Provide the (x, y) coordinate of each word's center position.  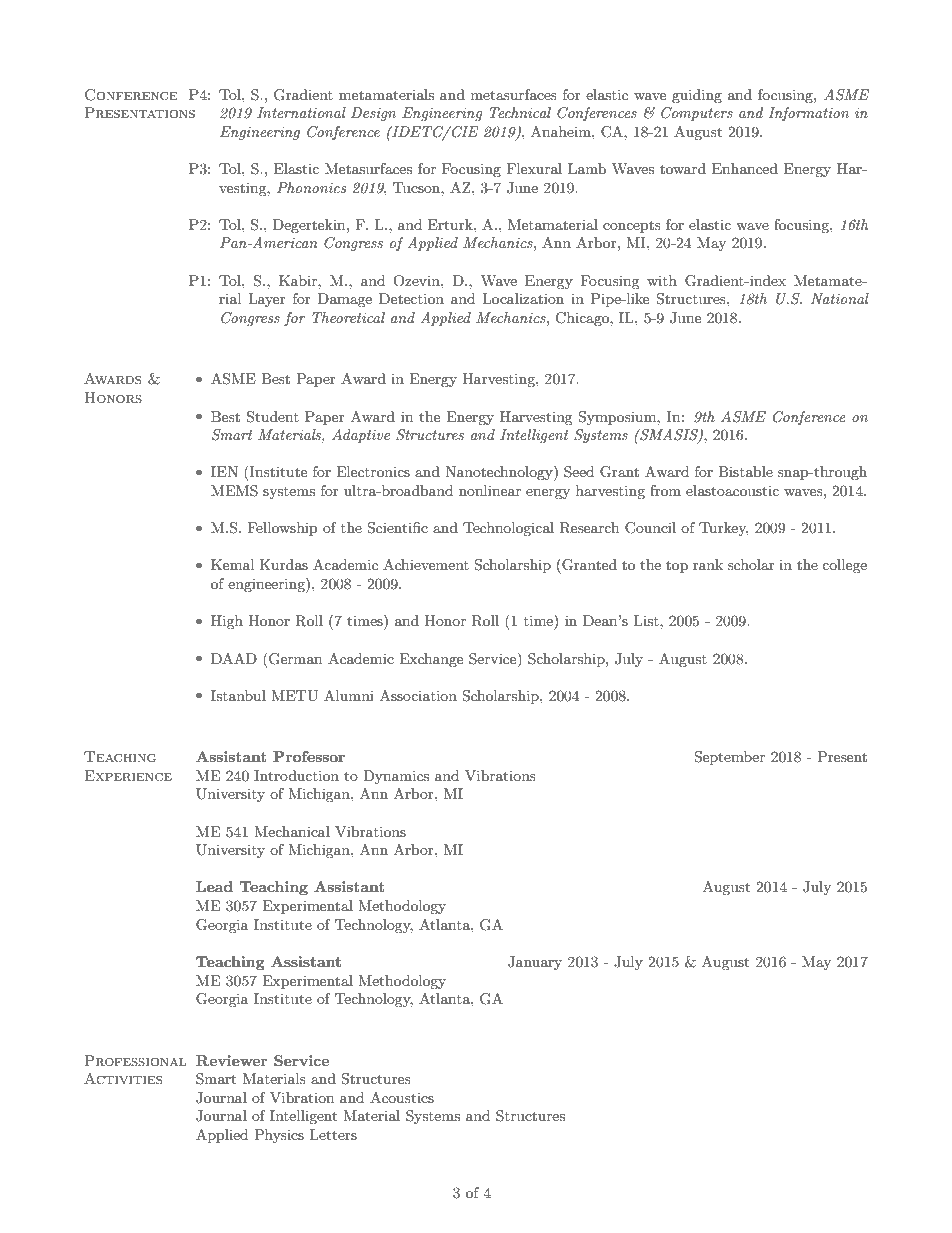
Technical (520, 112)
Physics (279, 1136)
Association (418, 695)
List (647, 620)
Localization (523, 298)
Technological (508, 529)
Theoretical (348, 317)
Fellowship (282, 529)
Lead (214, 886)
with (662, 280)
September (729, 758)
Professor (309, 756)
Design (373, 114)
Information (808, 114)
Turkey (723, 529)
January (535, 963)
